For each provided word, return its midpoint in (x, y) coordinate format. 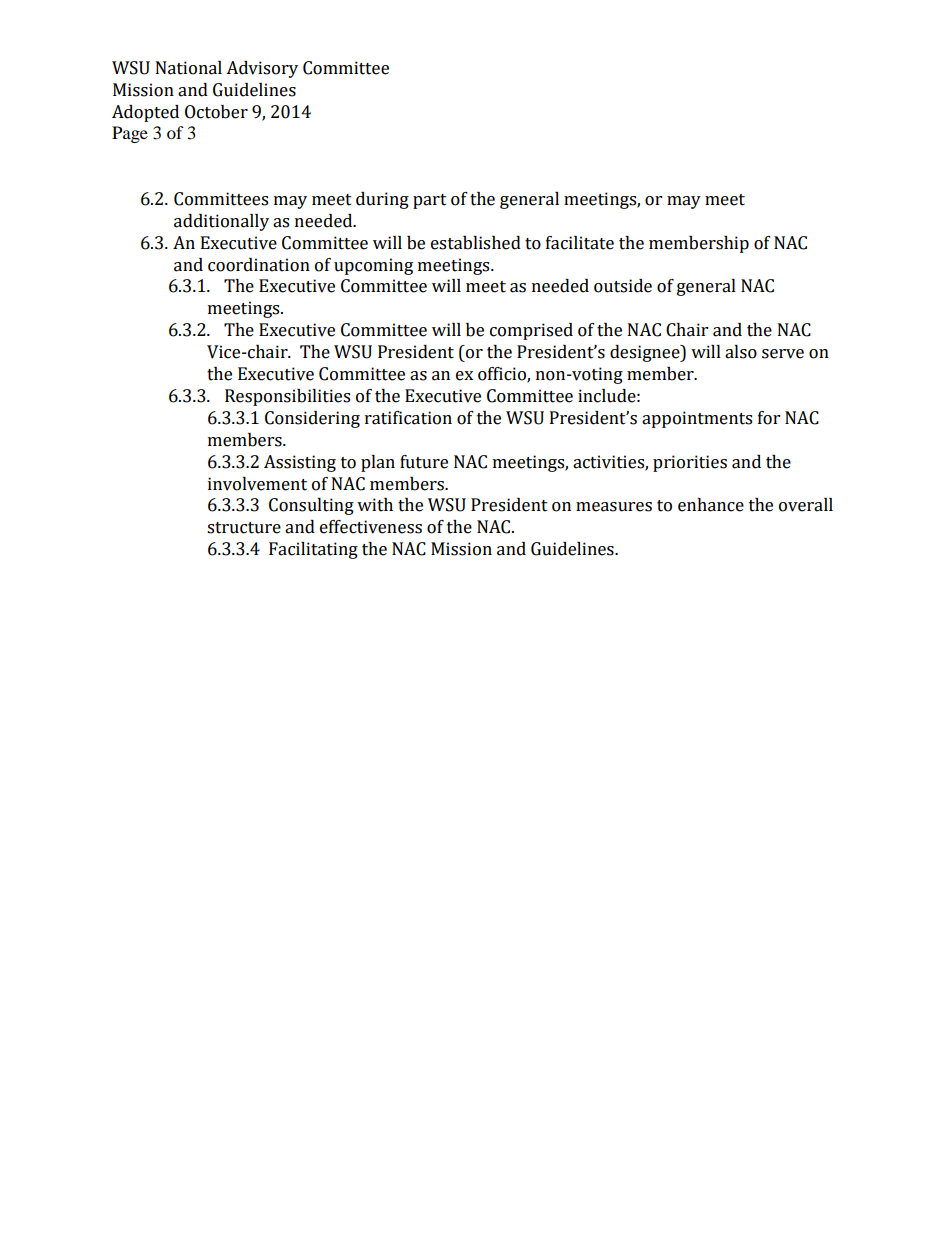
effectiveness (371, 527)
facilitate (580, 243)
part (430, 201)
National (189, 68)
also (741, 352)
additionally (221, 222)
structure (244, 528)
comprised (531, 331)
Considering (312, 419)
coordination (259, 265)
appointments (697, 419)
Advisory (262, 69)
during (382, 200)
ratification (408, 418)
